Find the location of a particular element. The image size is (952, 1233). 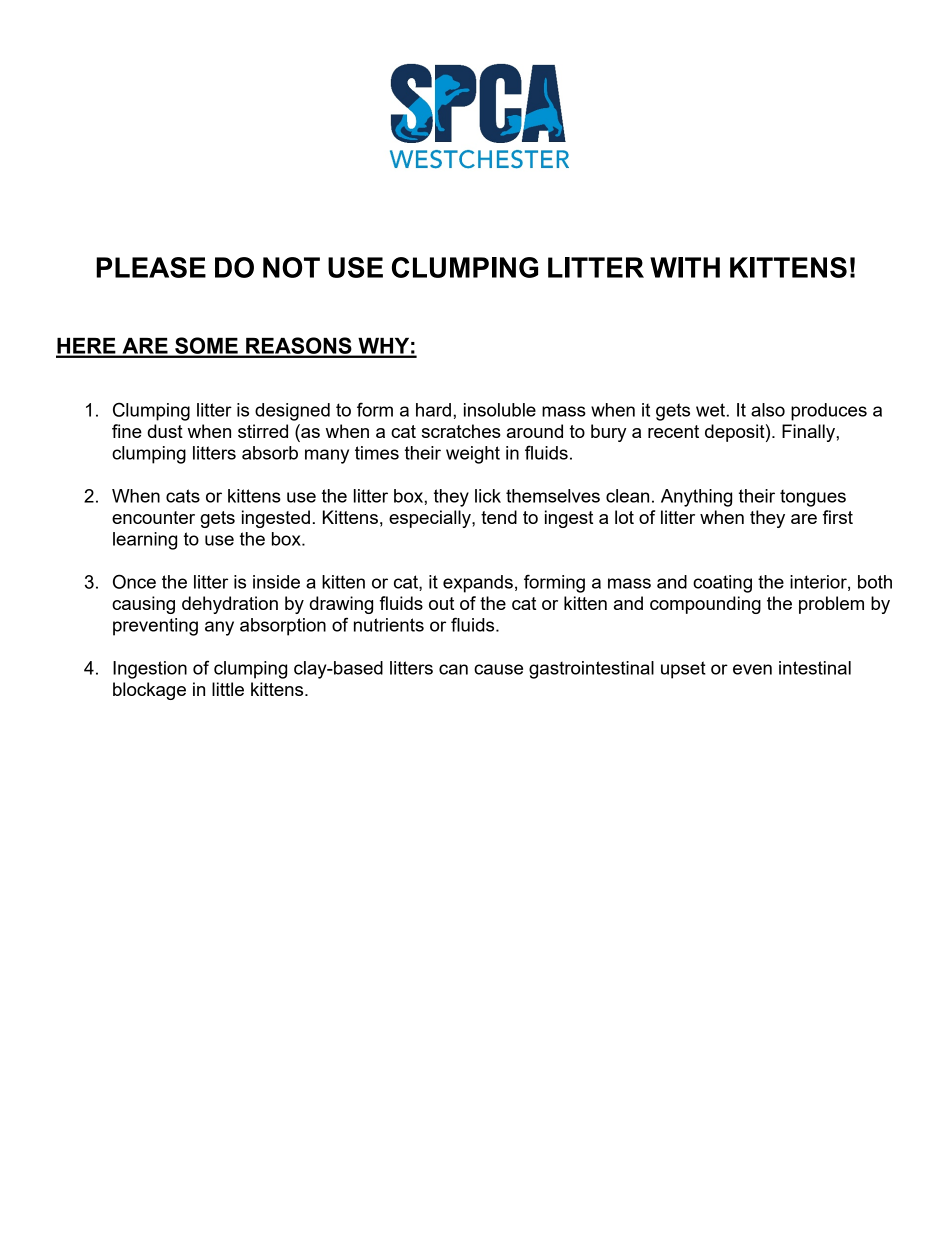

cause is located at coordinates (498, 669).
